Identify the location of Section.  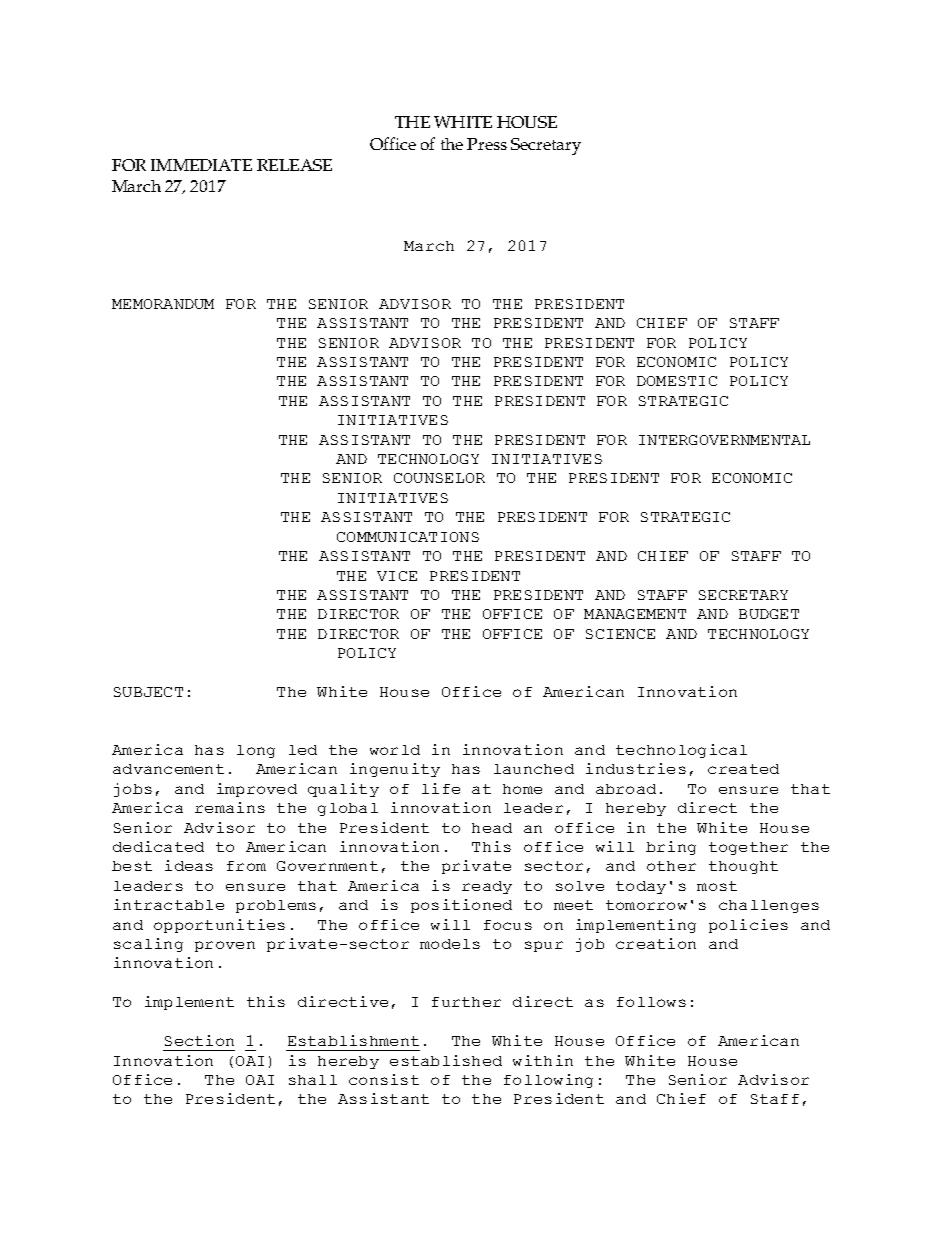
(199, 1040).
